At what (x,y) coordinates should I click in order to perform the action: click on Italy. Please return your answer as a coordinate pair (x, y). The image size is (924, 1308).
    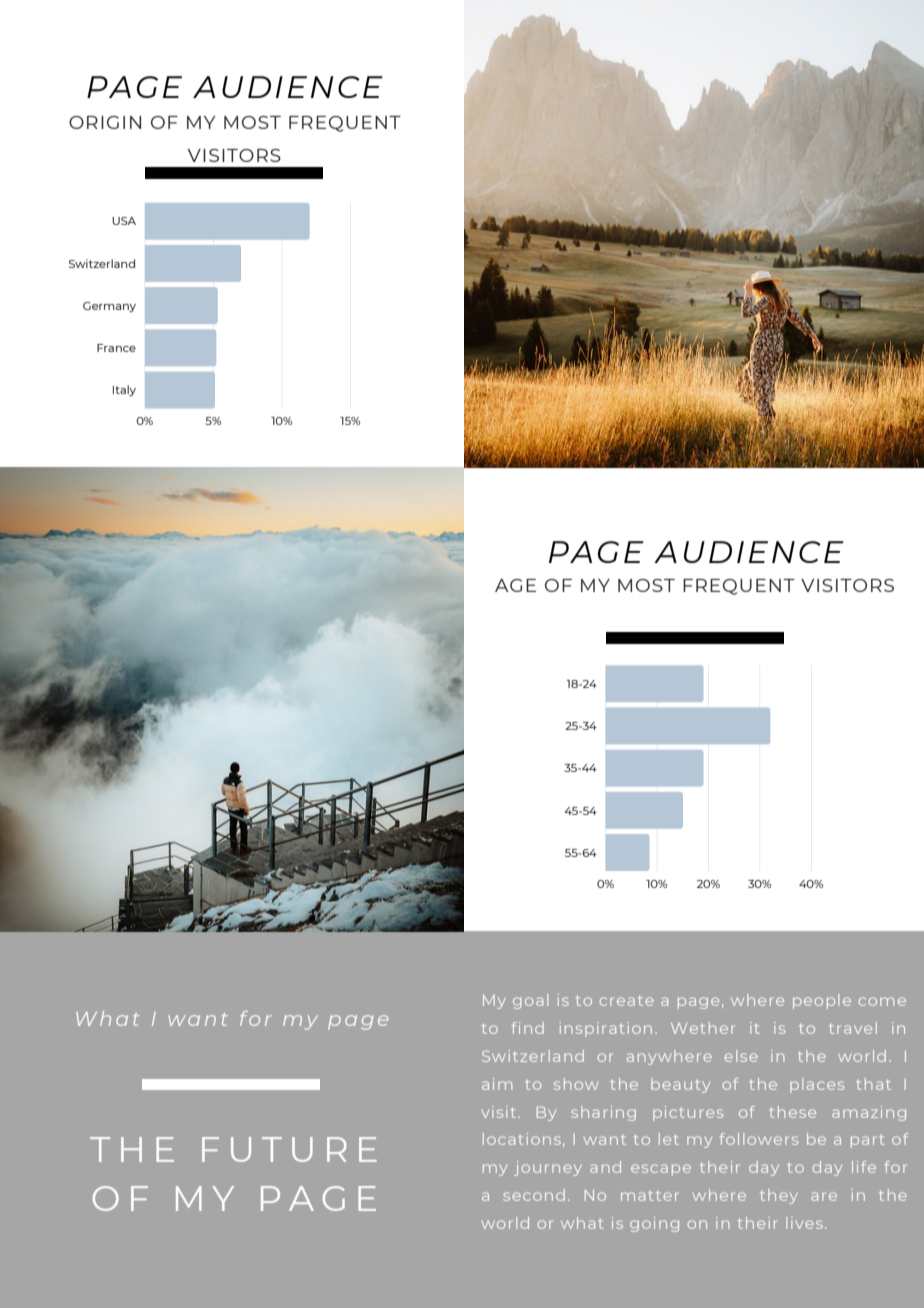
    Looking at the image, I should click on (124, 390).
